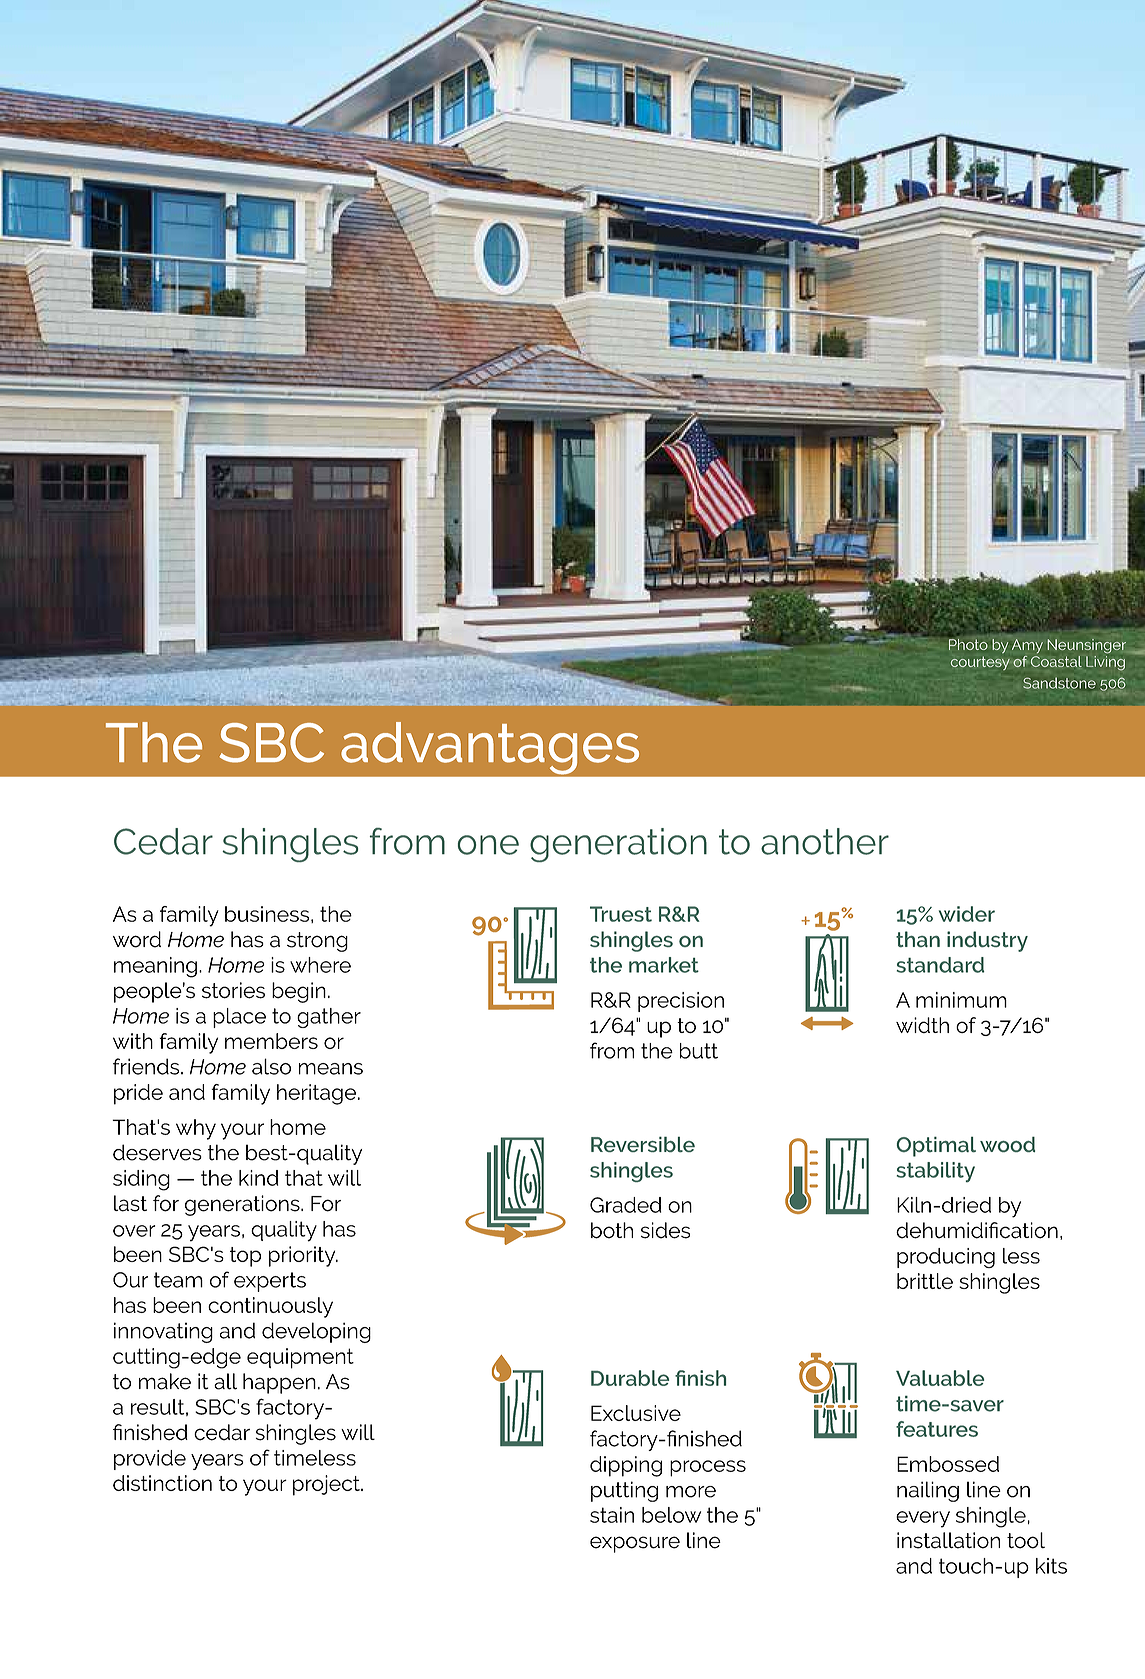 This screenshot has width=1145, height=1679. I want to click on tool, so click(1026, 1540).
